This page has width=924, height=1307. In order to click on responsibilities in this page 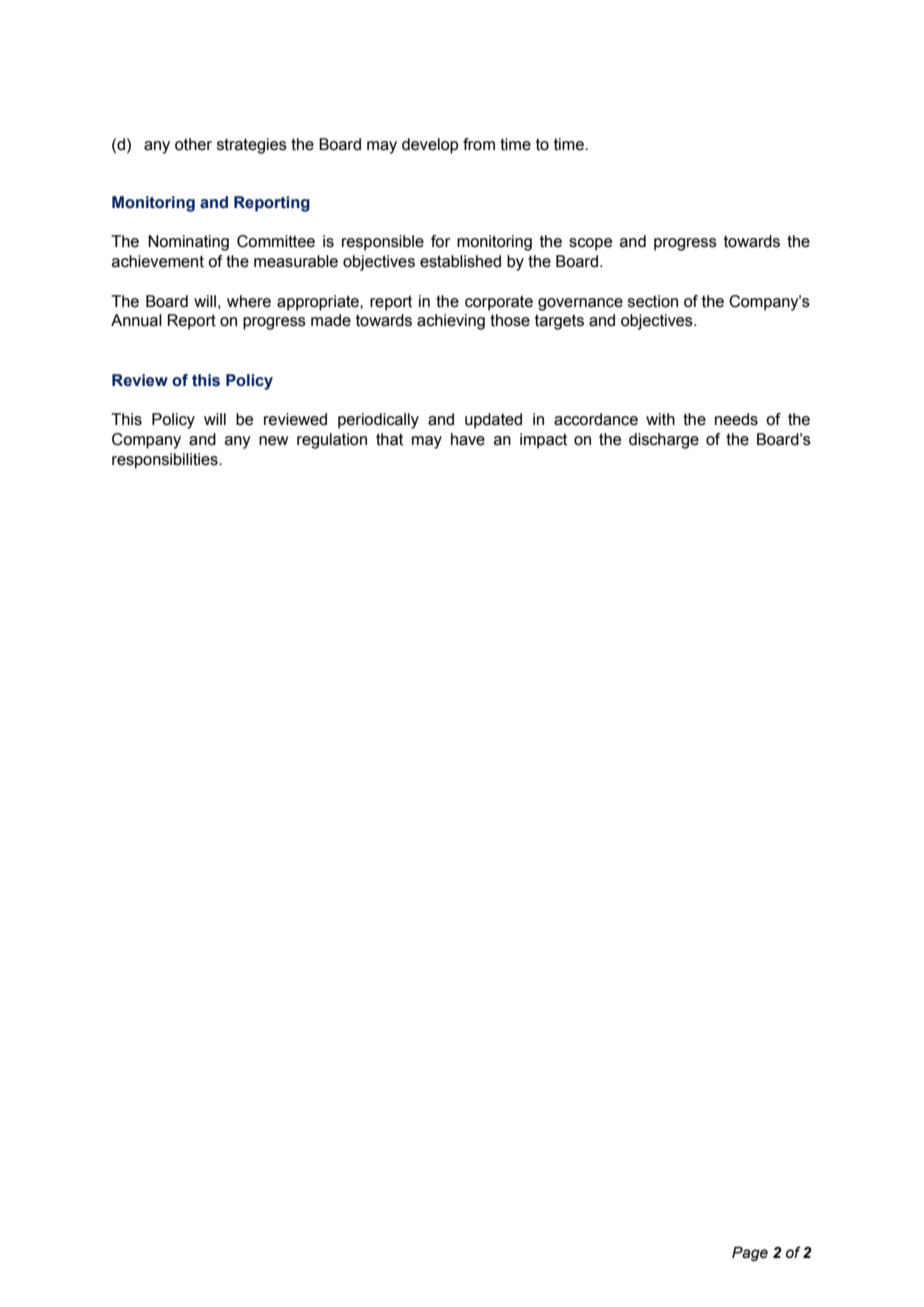, I will do `click(166, 461)`.
